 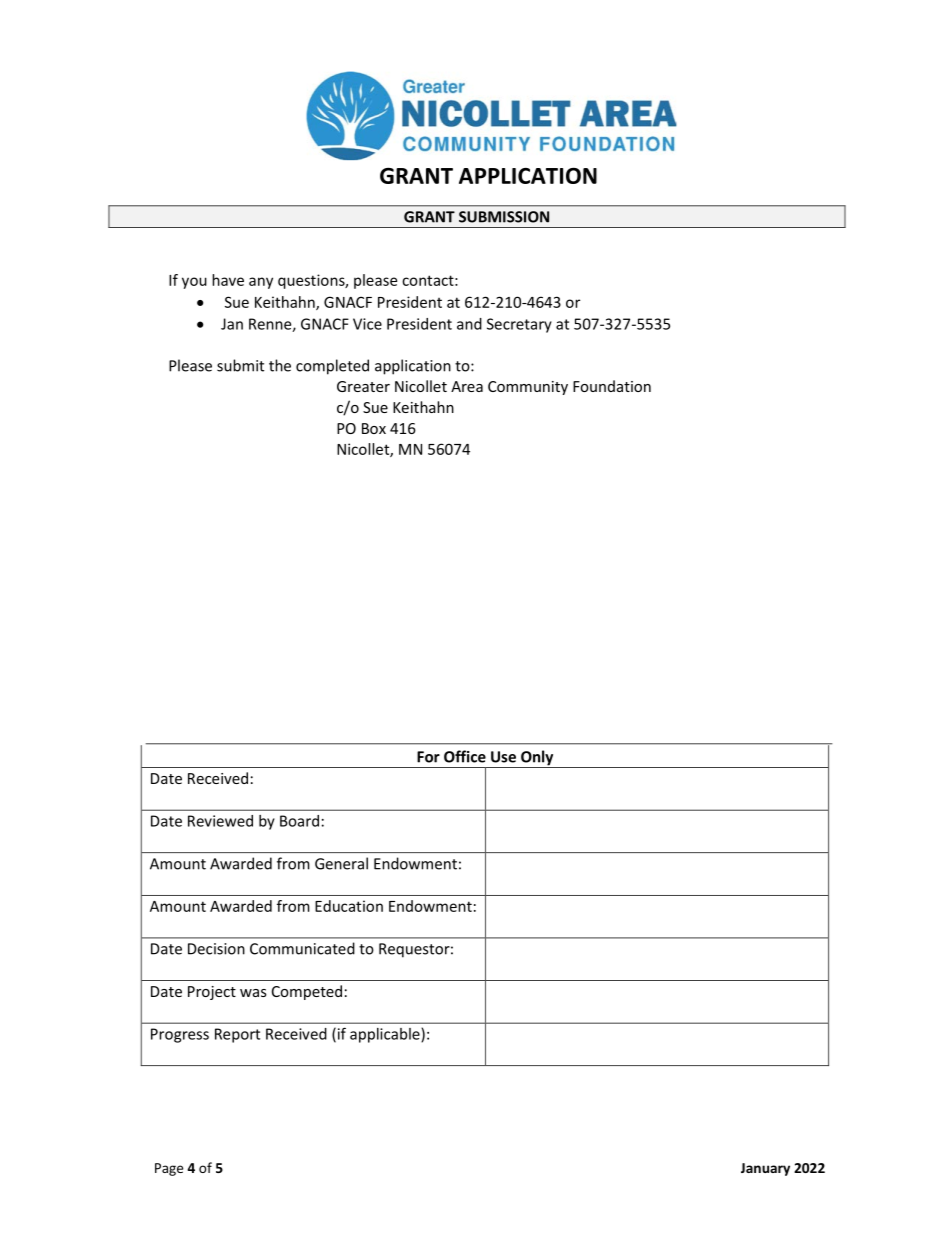 I want to click on Office, so click(x=465, y=756).
